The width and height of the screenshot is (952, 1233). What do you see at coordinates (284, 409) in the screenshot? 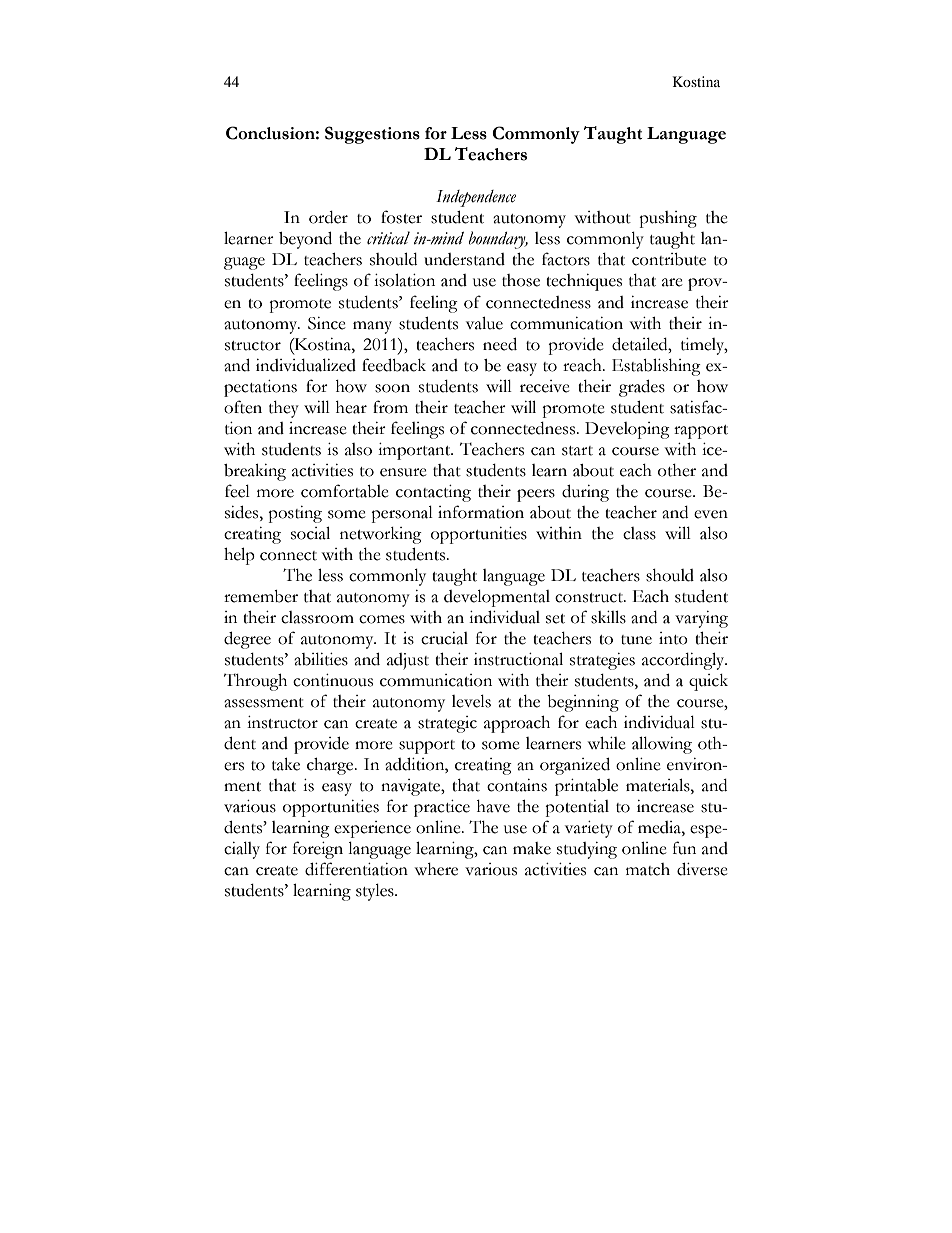
I see `they` at bounding box center [284, 409].
